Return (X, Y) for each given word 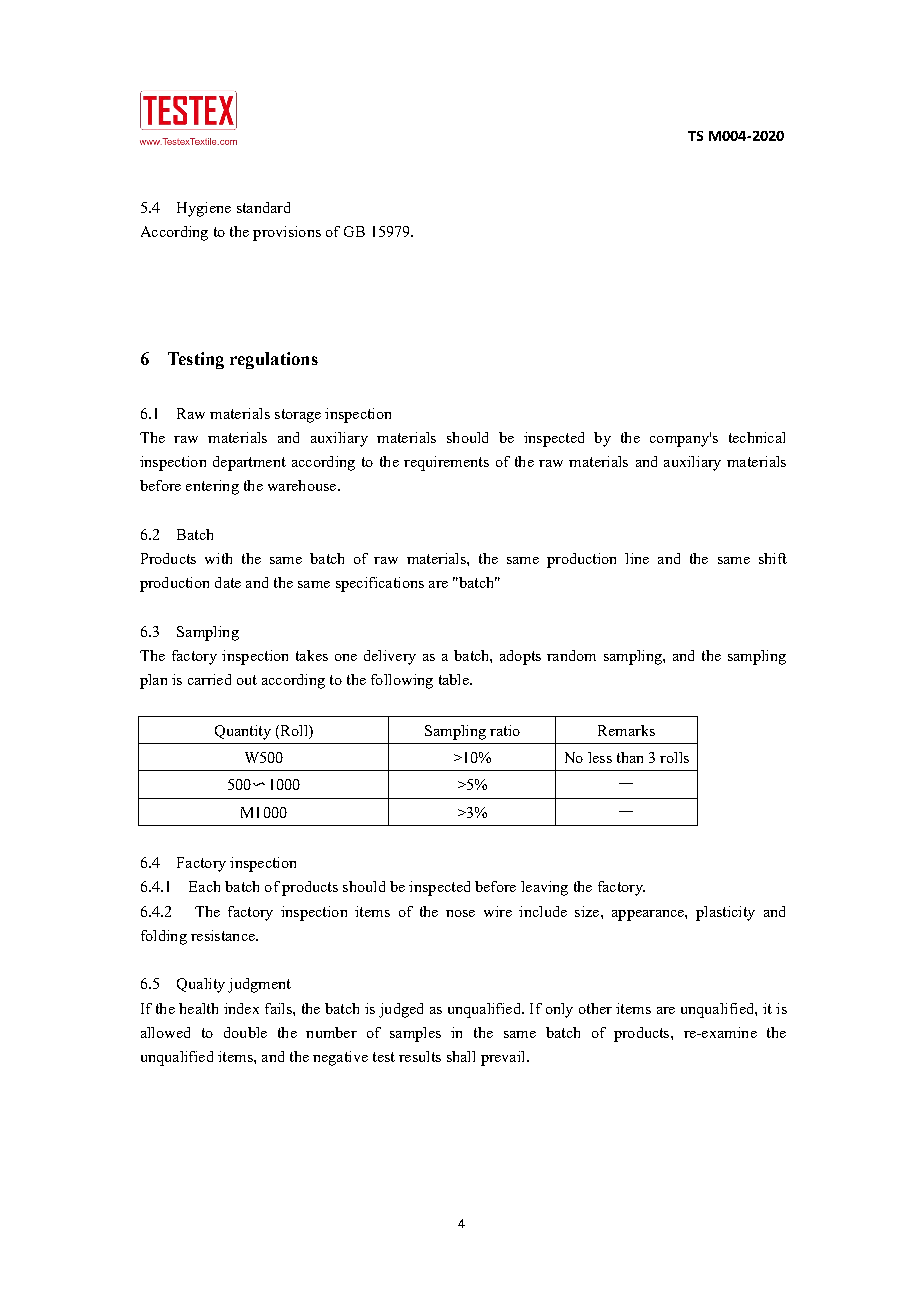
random (571, 655)
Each (204, 886)
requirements (446, 463)
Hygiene (204, 209)
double (245, 1032)
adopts (520, 657)
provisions (287, 233)
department (249, 463)
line (637, 558)
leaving (544, 888)
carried (209, 679)
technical (757, 437)
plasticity (725, 913)
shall (461, 1056)
